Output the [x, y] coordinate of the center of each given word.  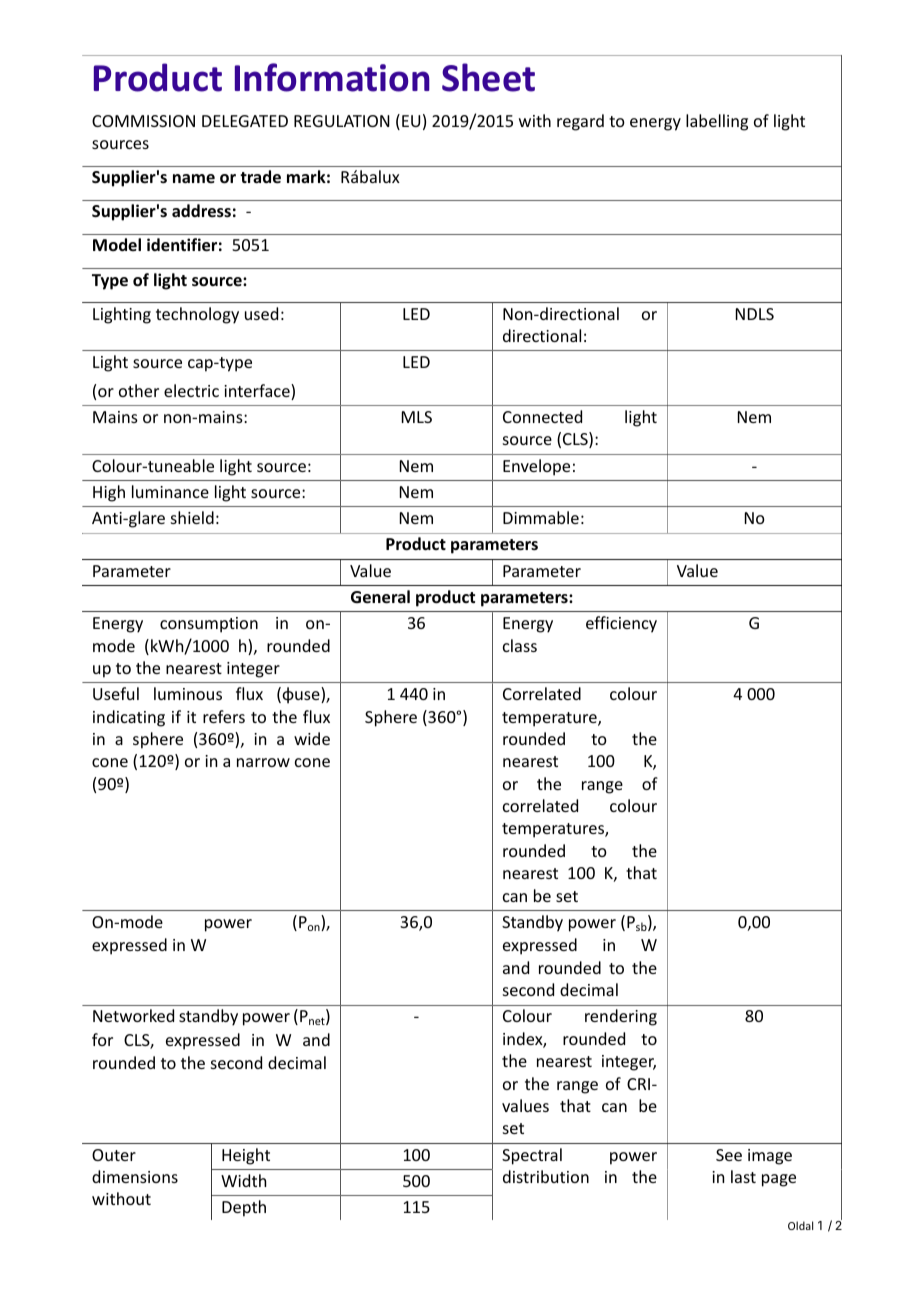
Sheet [488, 77]
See [729, 1155]
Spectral [532, 1156]
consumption [209, 625]
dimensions [135, 1176]
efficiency [621, 624]
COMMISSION [143, 121]
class [520, 645]
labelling [717, 122]
